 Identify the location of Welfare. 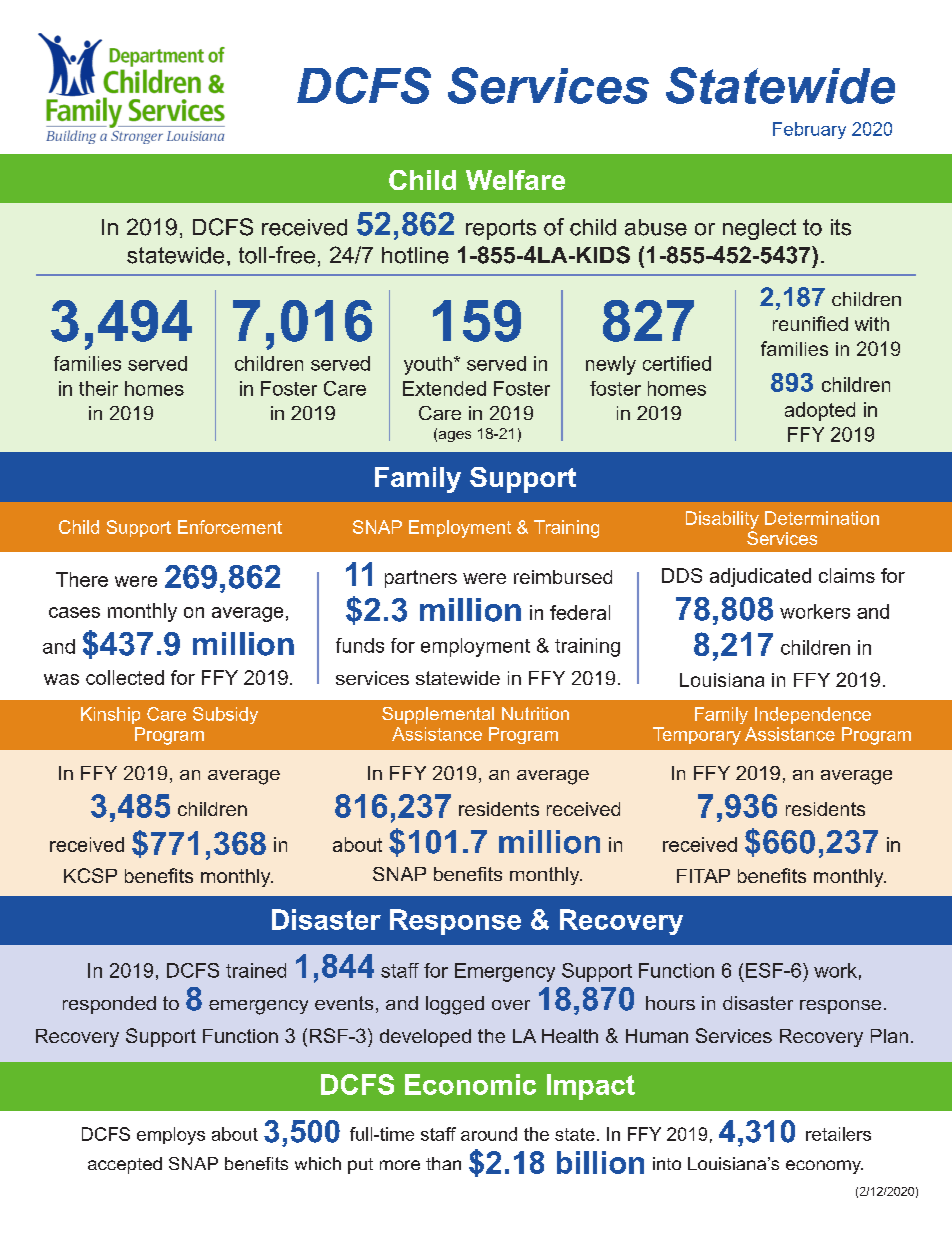
(515, 180).
